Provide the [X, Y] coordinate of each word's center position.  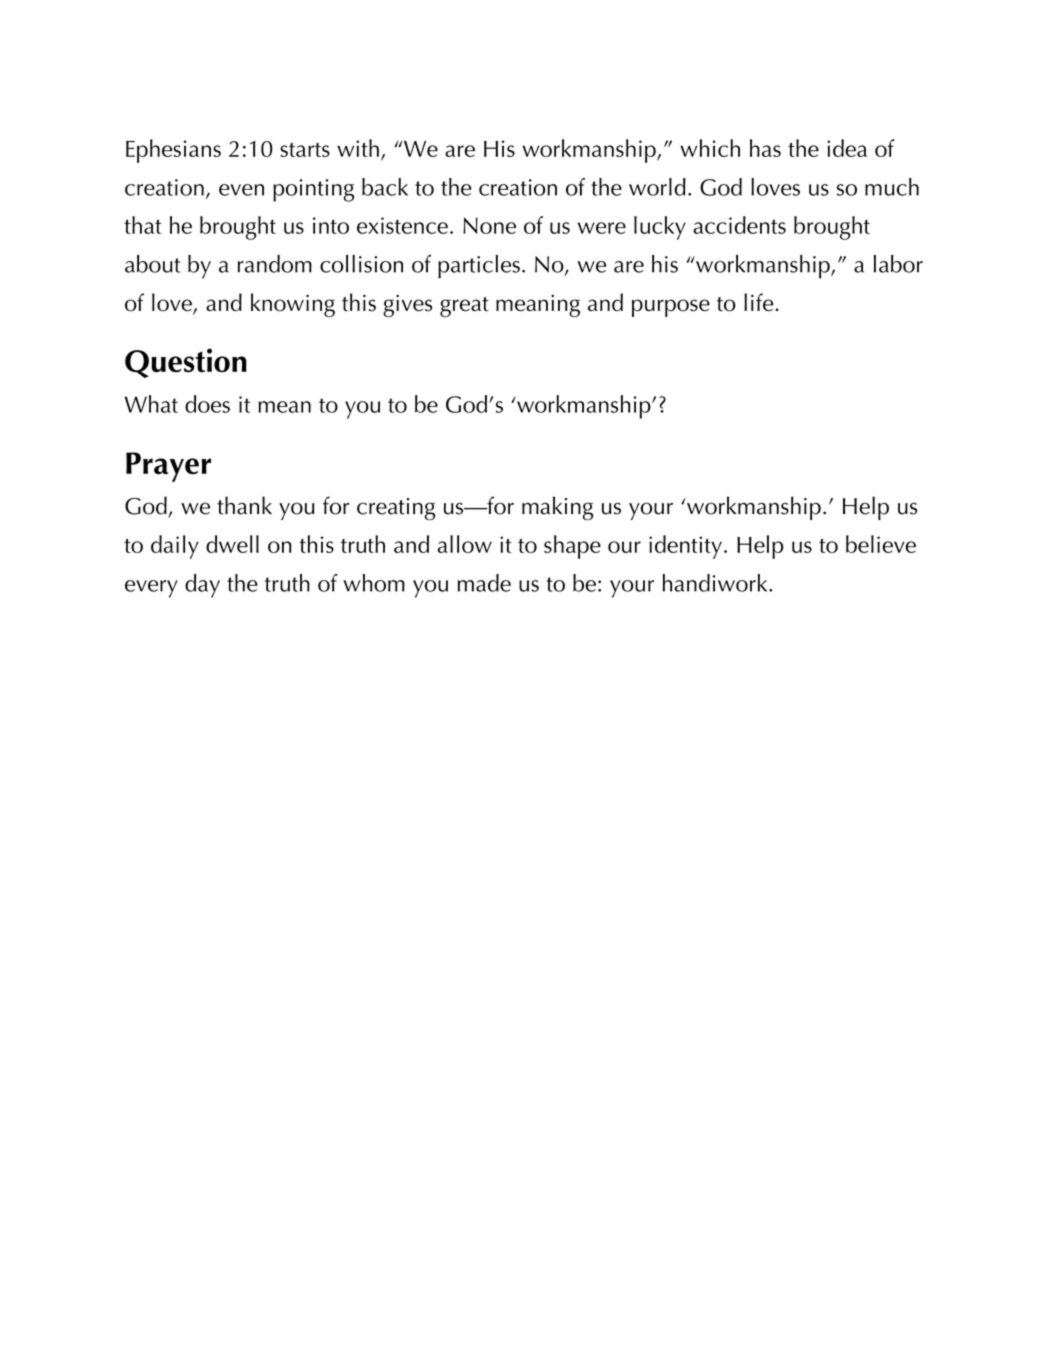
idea [847, 148]
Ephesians [173, 151]
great [464, 307]
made [484, 583]
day [202, 586]
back [385, 187]
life [760, 302]
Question [186, 363]
